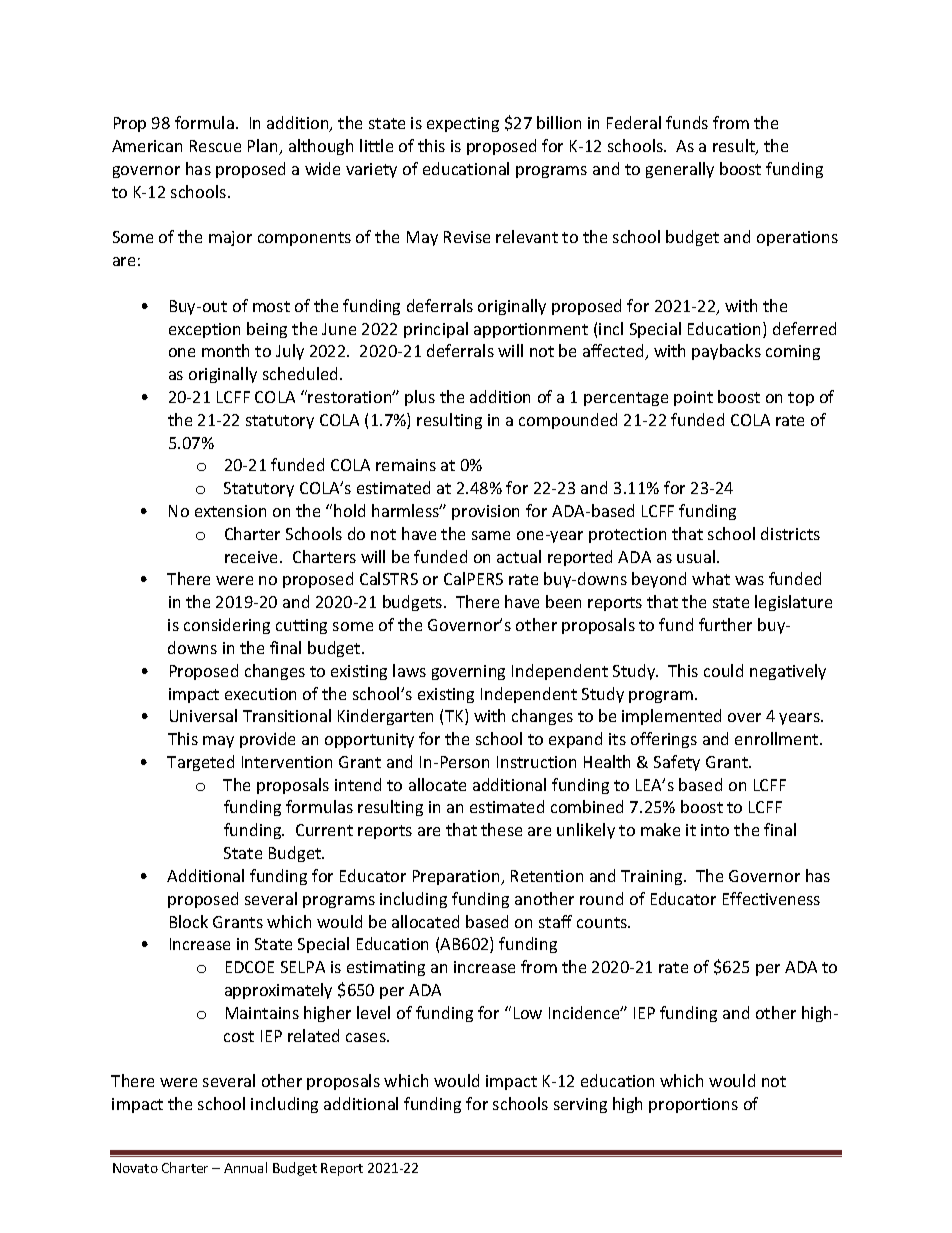  Describe the element at coordinates (725, 624) in the screenshot. I see `further` at that location.
